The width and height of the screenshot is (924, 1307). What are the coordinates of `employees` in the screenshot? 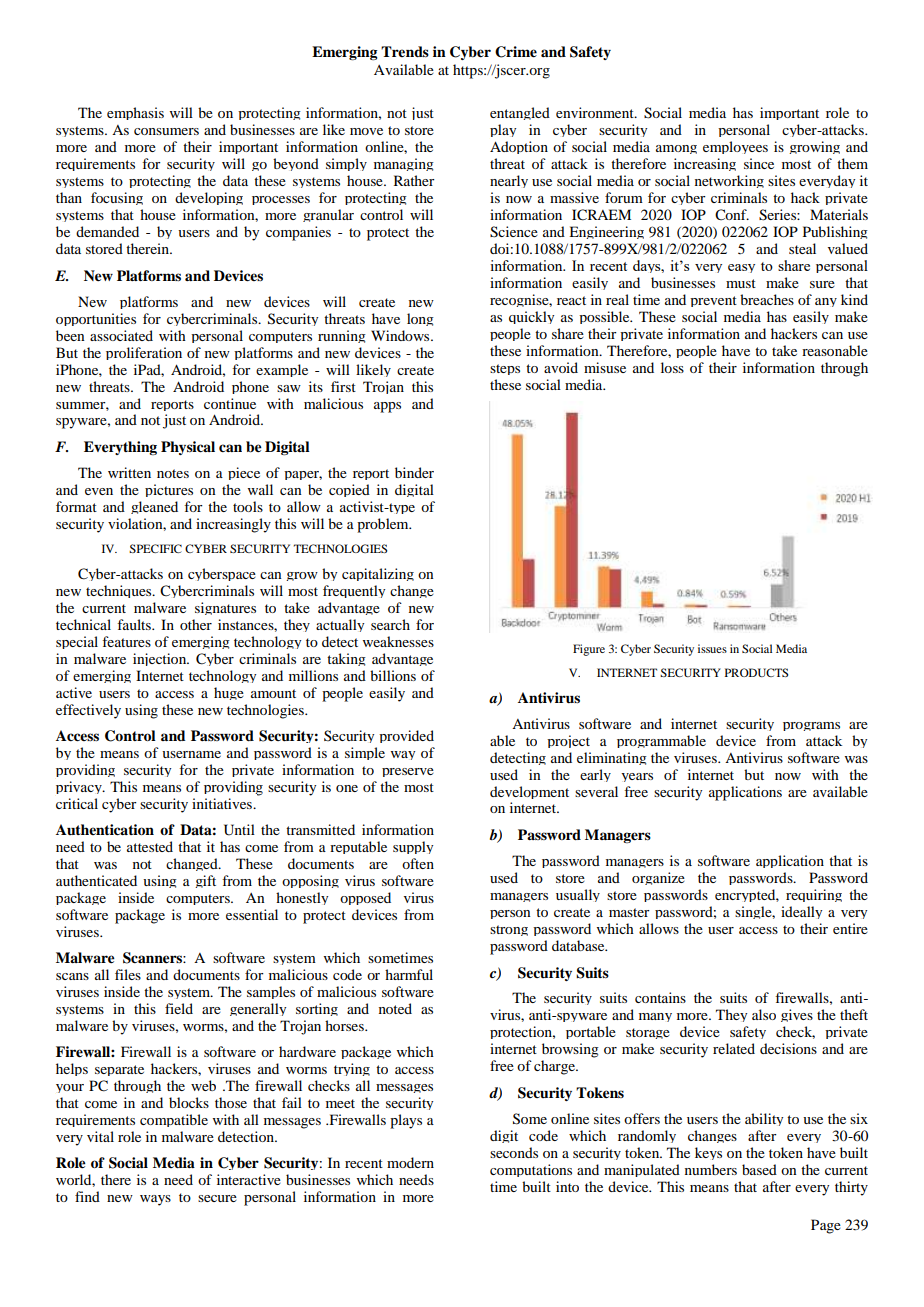 It's located at (735, 147).
